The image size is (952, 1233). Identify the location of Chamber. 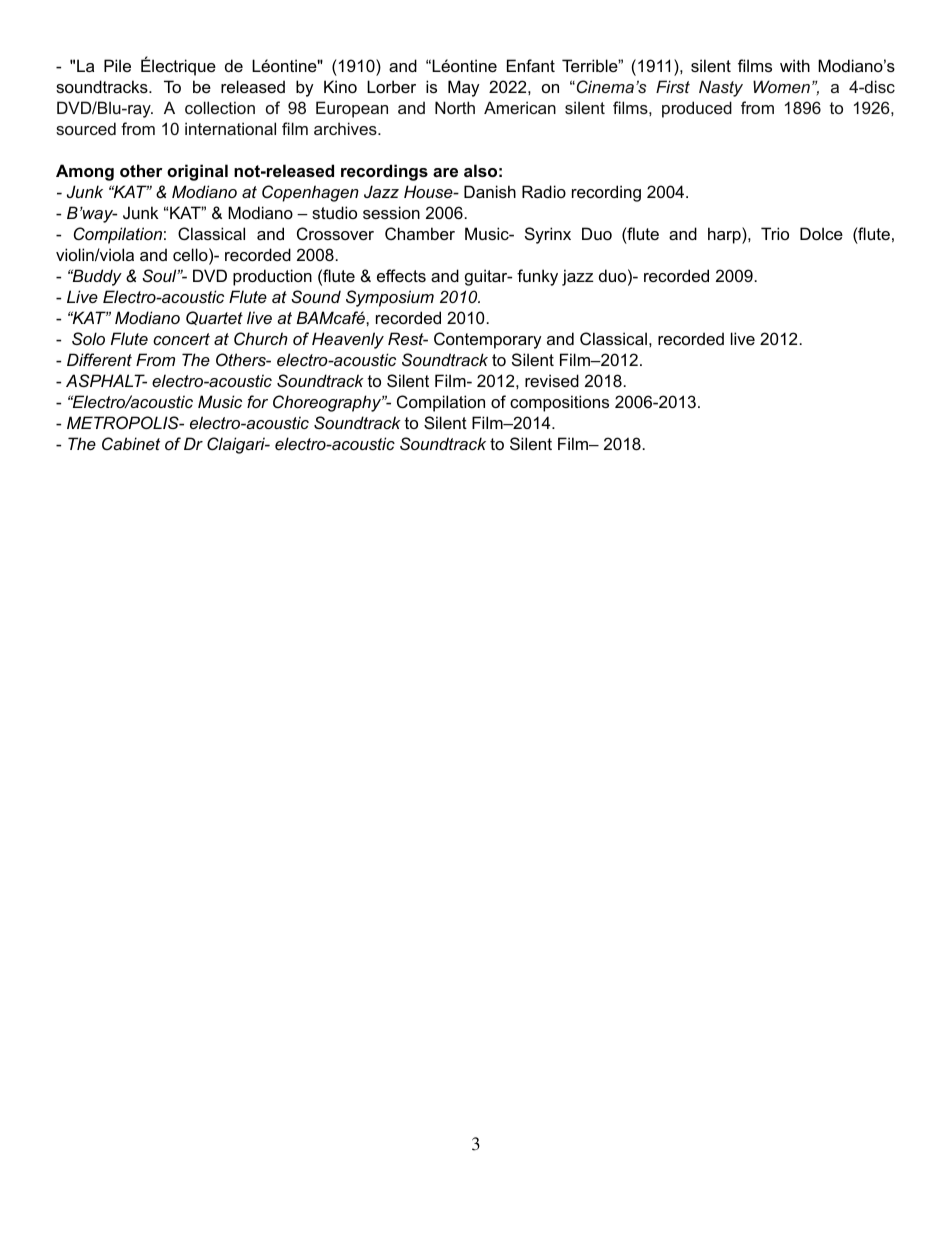
(420, 233).
